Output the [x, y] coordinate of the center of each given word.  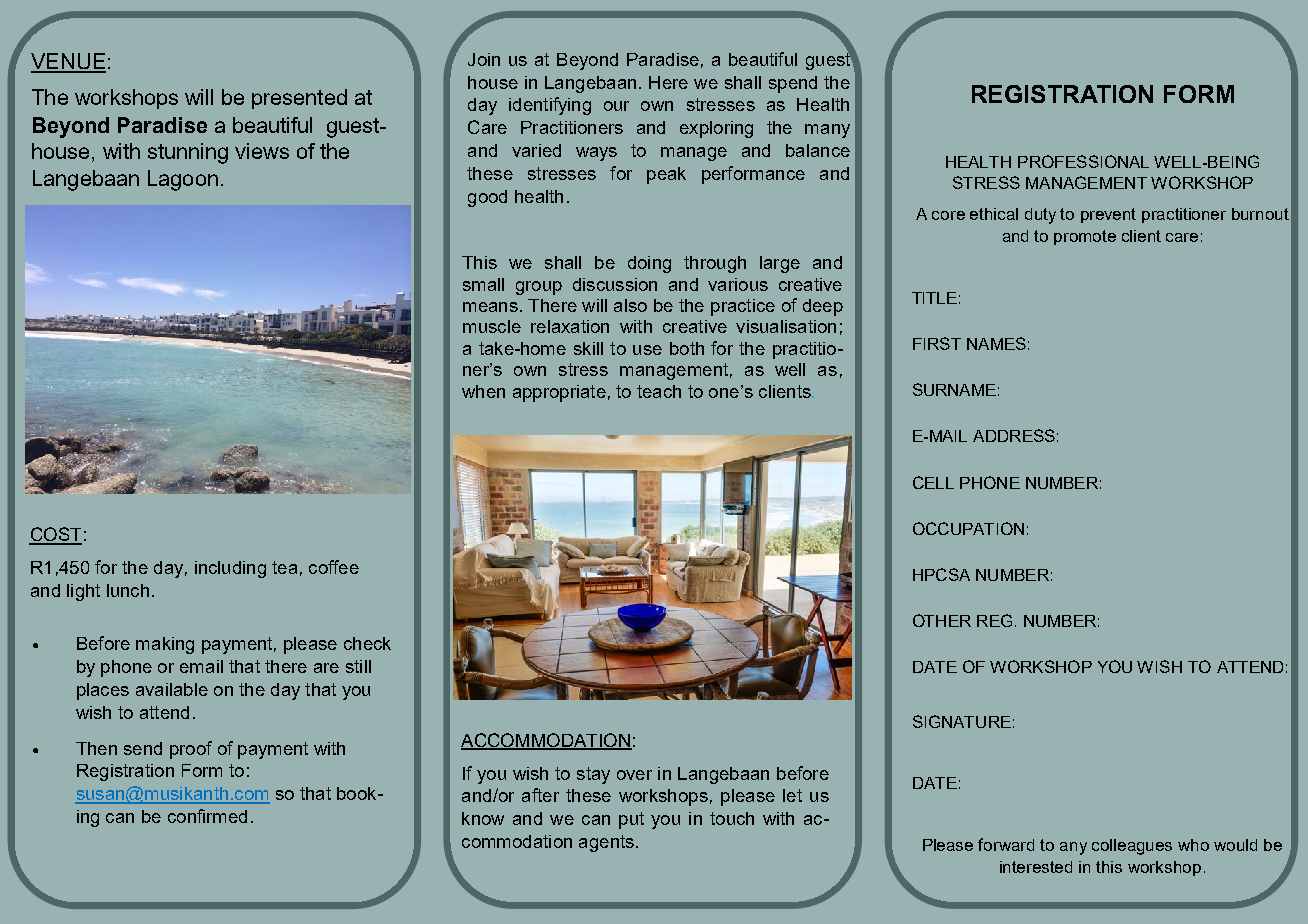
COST [55, 535]
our [616, 106]
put [631, 820]
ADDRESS [1014, 435]
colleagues [1132, 847]
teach [659, 391]
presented [299, 99]
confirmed [207, 816]
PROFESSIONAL [1083, 161]
